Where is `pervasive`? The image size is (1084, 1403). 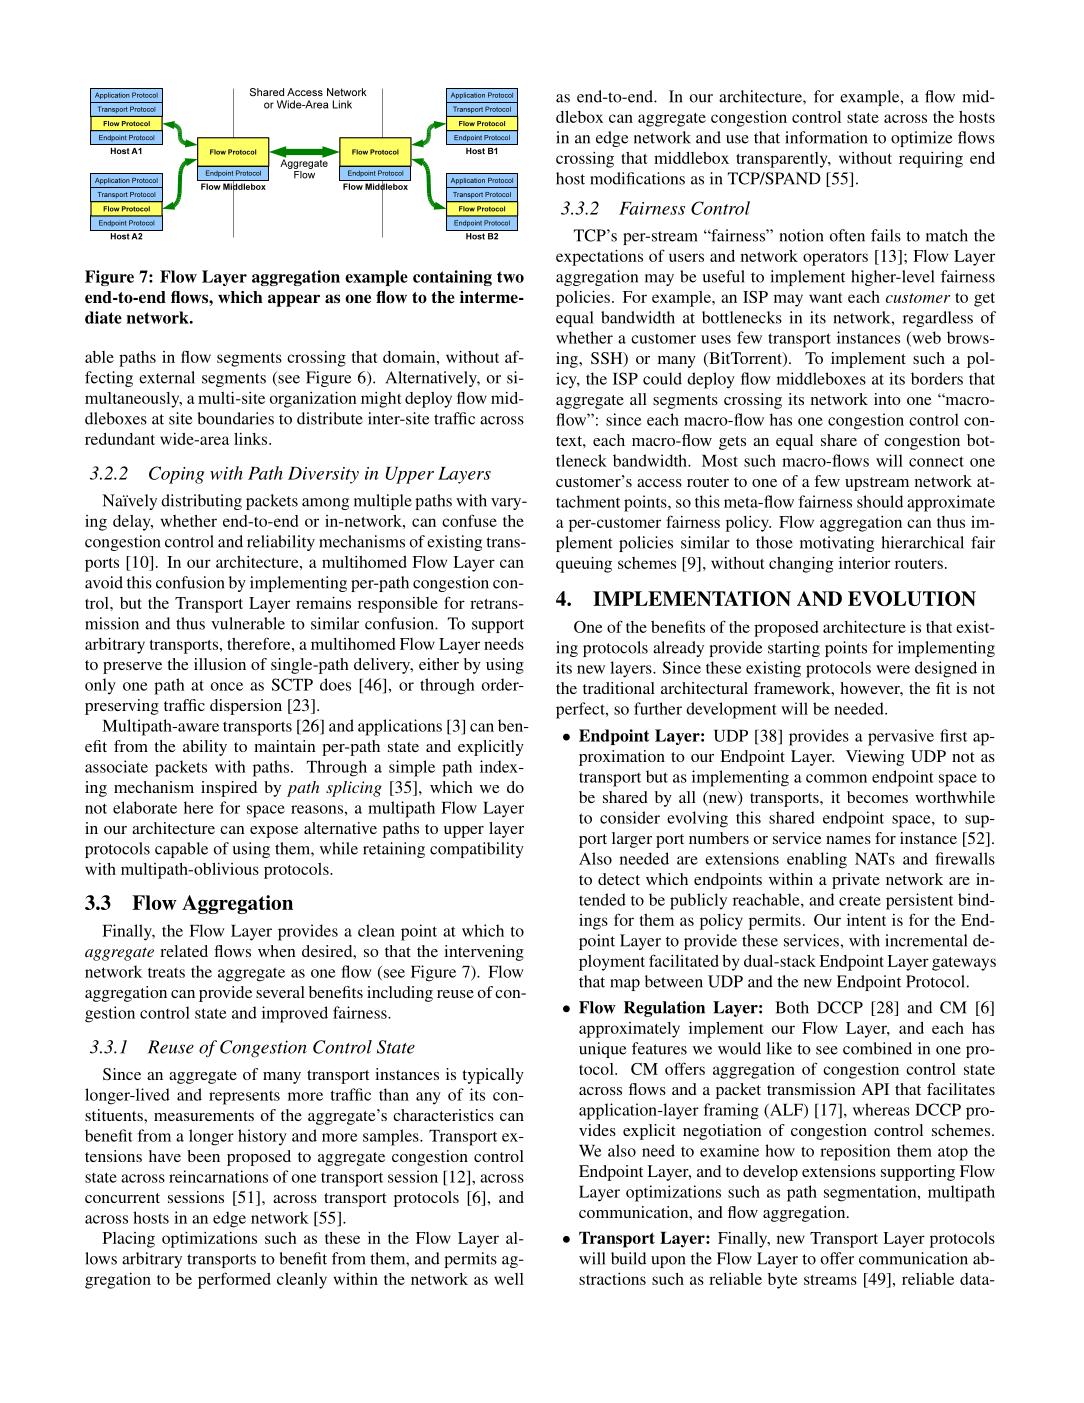 pervasive is located at coordinates (901, 737).
